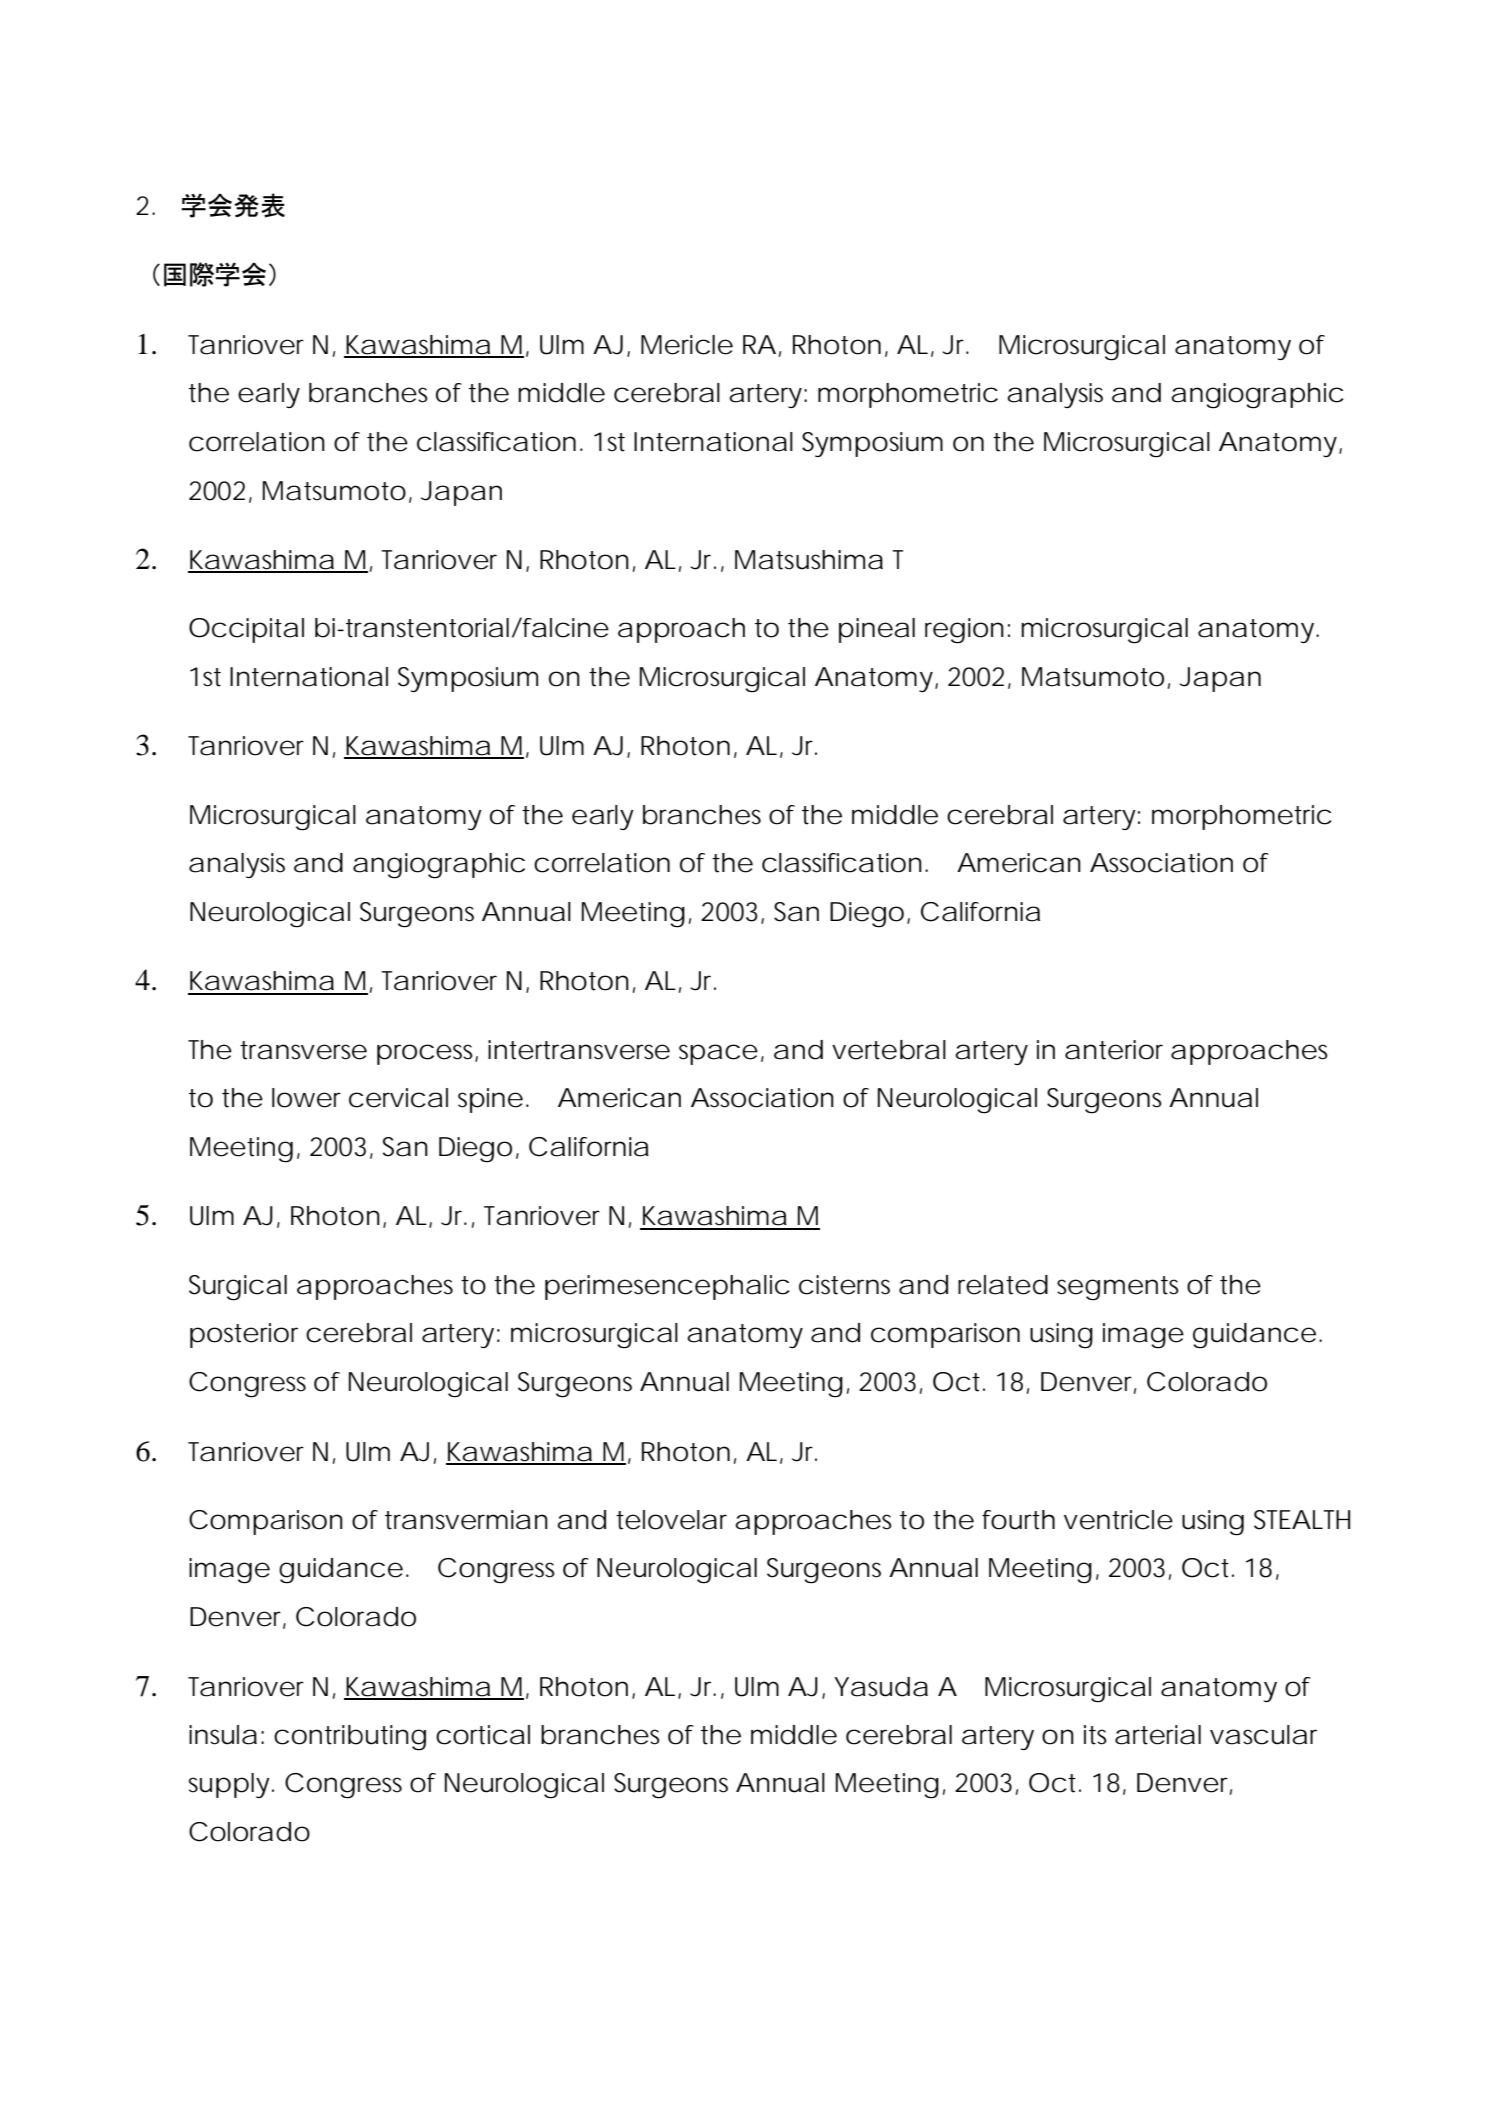  I want to click on arterial, so click(1158, 1735).
